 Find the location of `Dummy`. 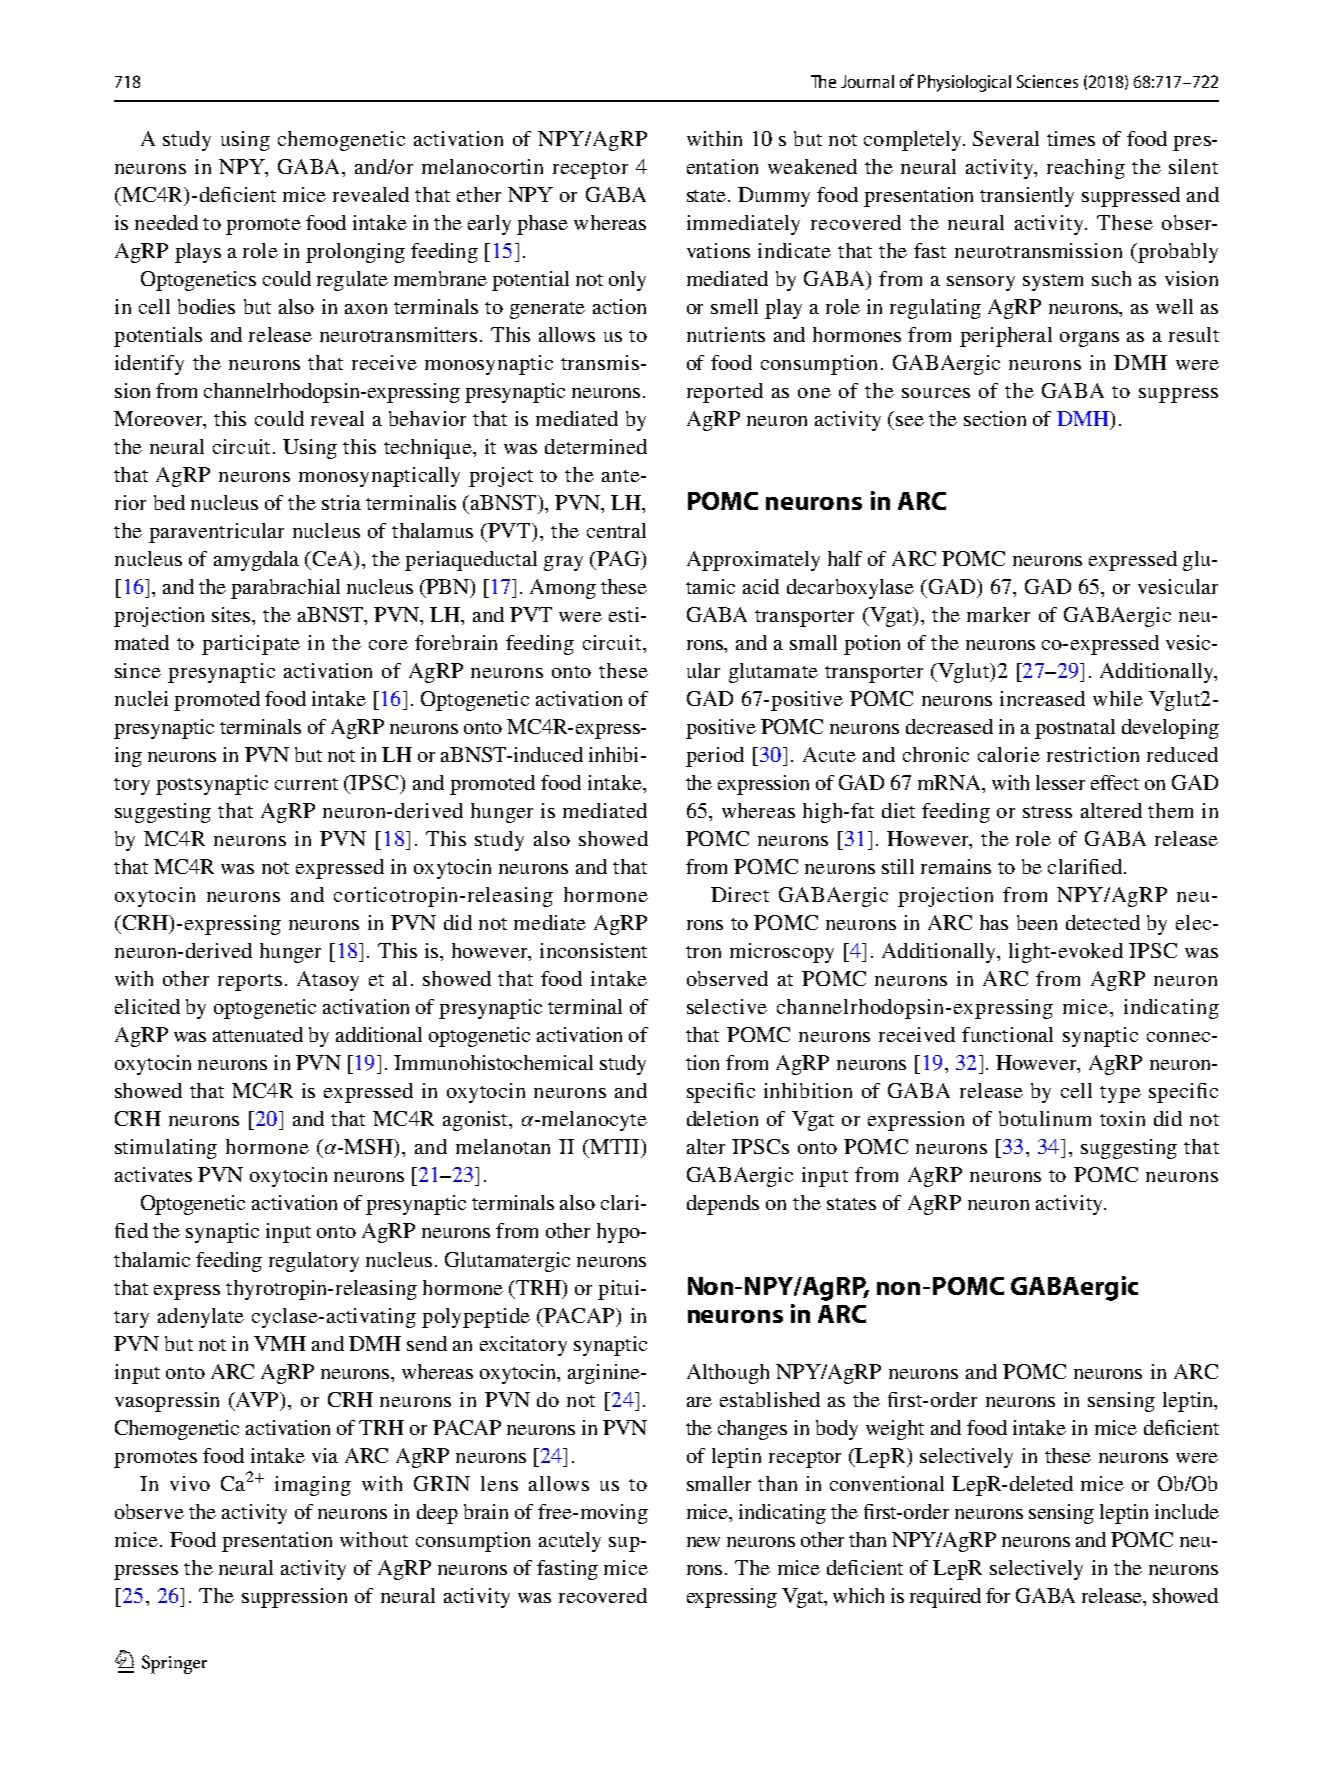

Dummy is located at coordinates (774, 197).
